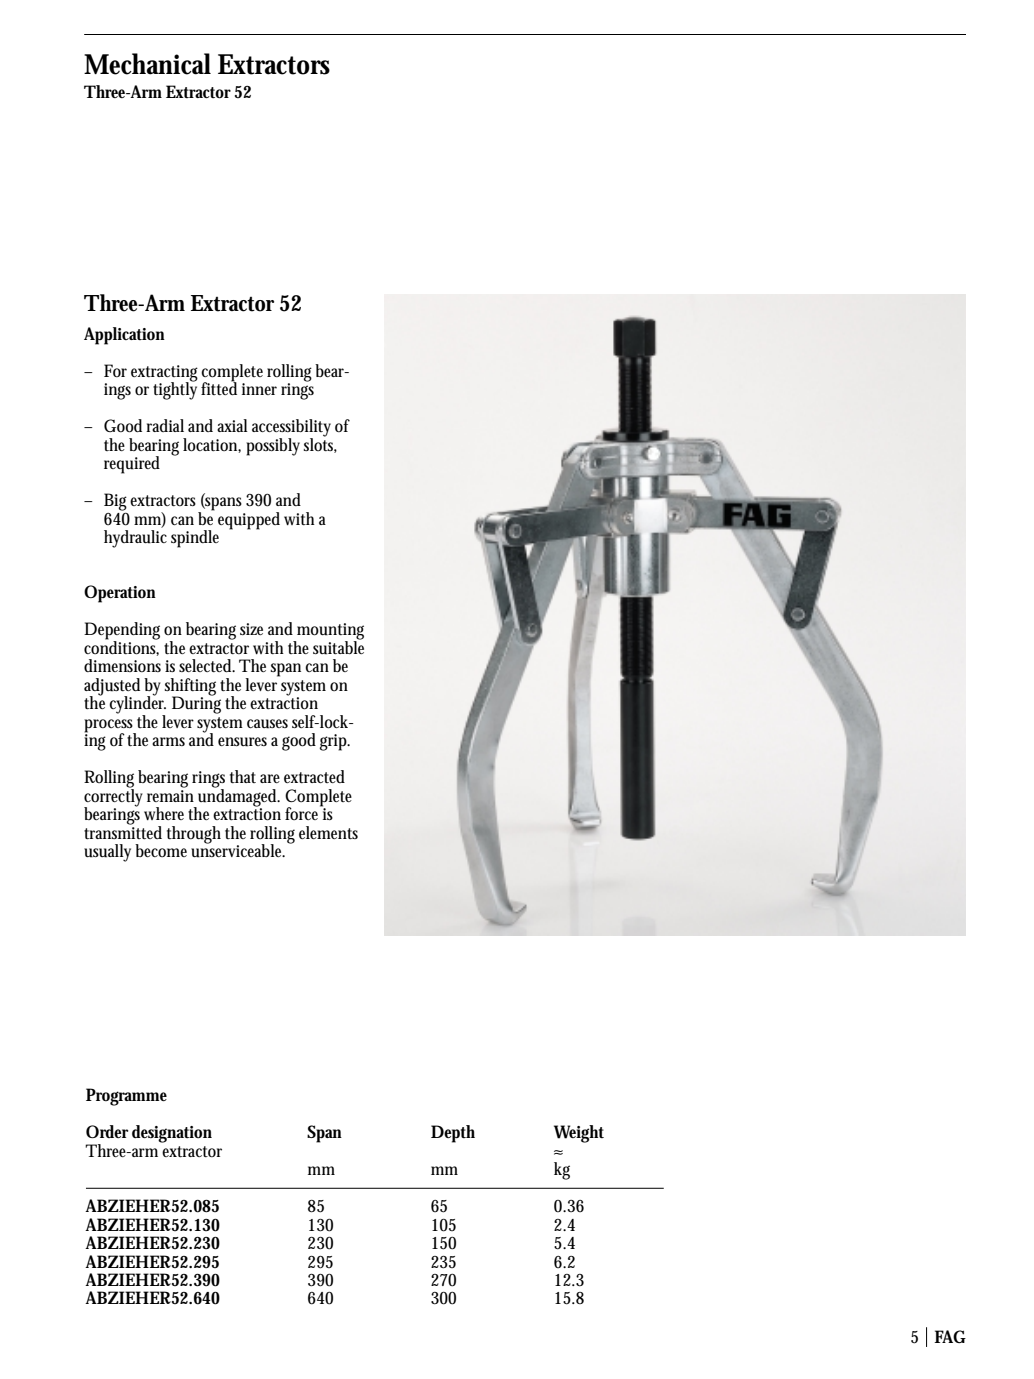 The width and height of the document is (1034, 1379). What do you see at coordinates (579, 1134) in the document?
I see `Weight` at bounding box center [579, 1134].
